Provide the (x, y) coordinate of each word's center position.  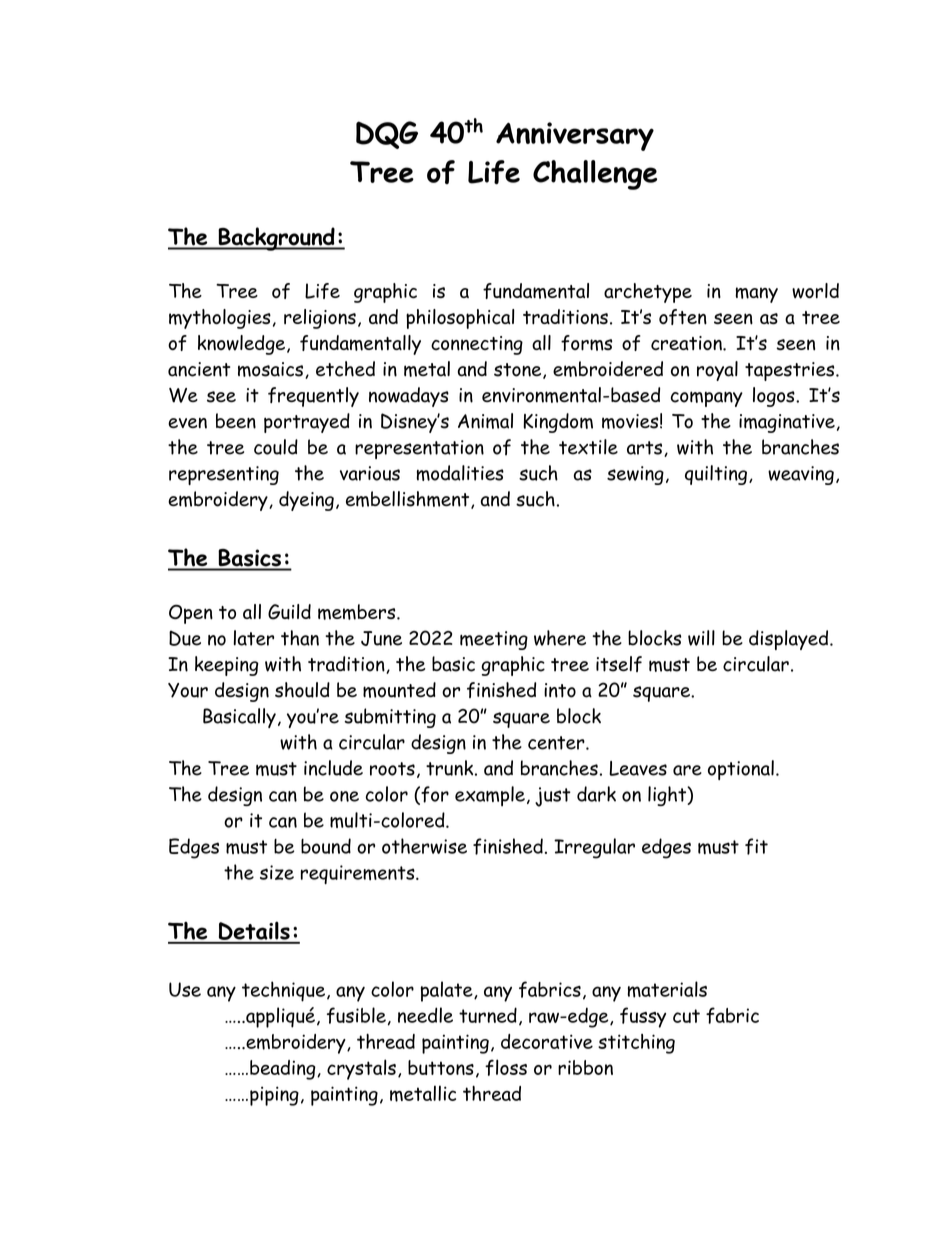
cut (686, 1016)
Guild (289, 612)
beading (284, 1070)
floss (506, 1067)
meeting (494, 640)
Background (276, 239)
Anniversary (575, 136)
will (701, 638)
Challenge (595, 175)
